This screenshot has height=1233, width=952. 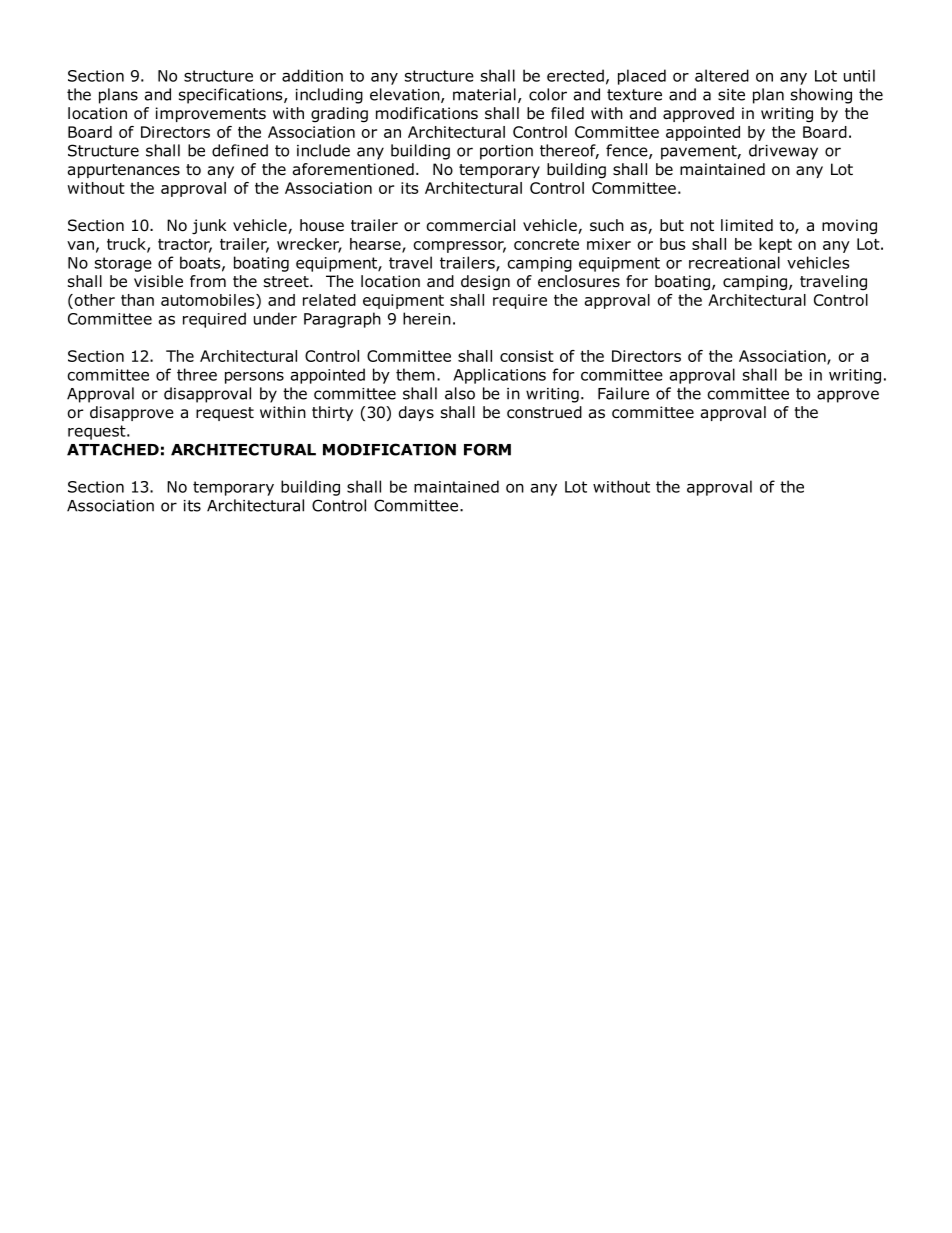 What do you see at coordinates (209, 226) in the screenshot?
I see `junk` at bounding box center [209, 226].
